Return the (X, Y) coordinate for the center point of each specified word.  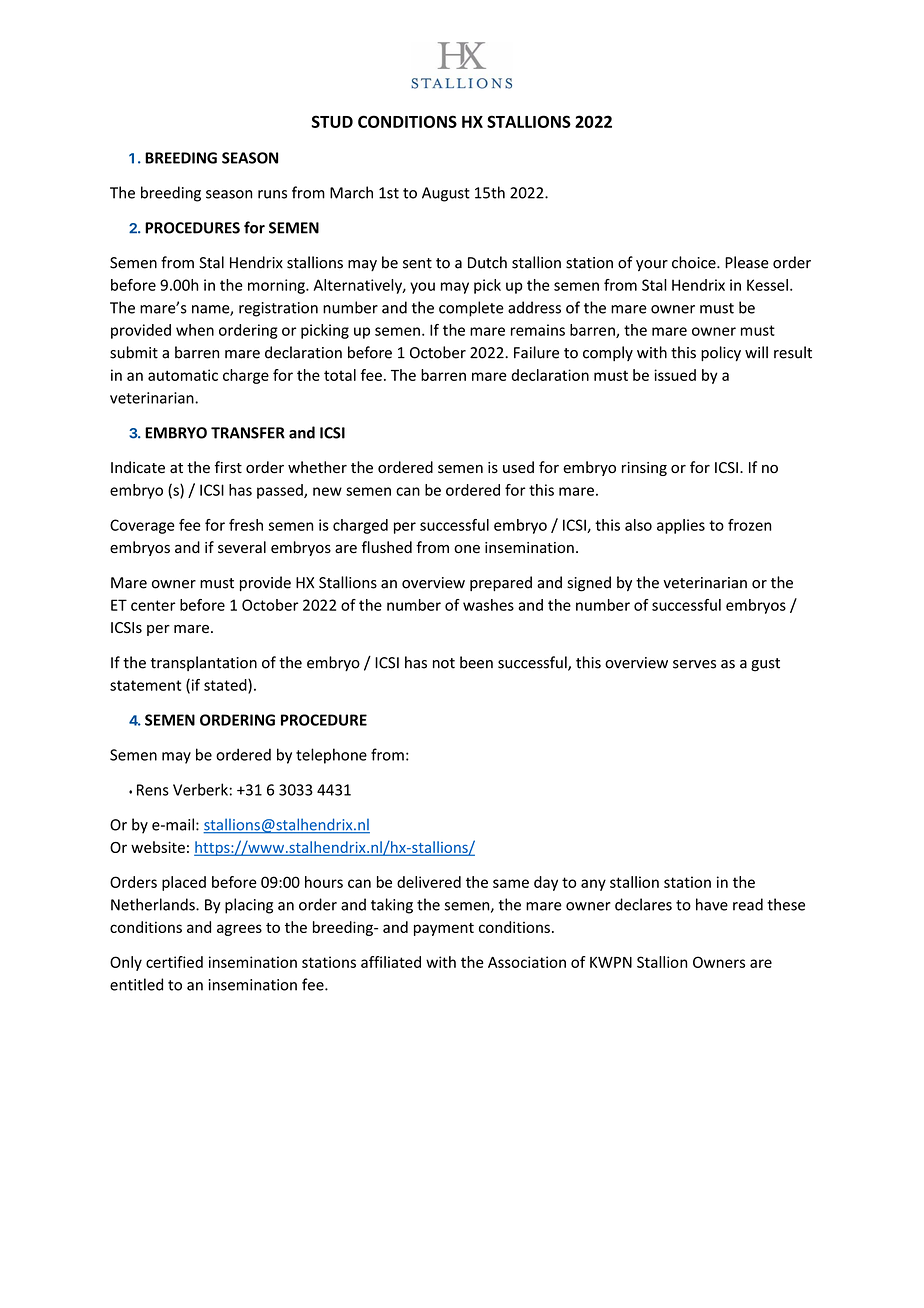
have (712, 904)
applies (681, 526)
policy (721, 353)
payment (444, 929)
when (195, 330)
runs (272, 194)
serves (694, 664)
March (351, 192)
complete (471, 309)
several (242, 547)
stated (226, 686)
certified (174, 962)
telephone (331, 756)
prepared (501, 583)
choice (695, 262)
